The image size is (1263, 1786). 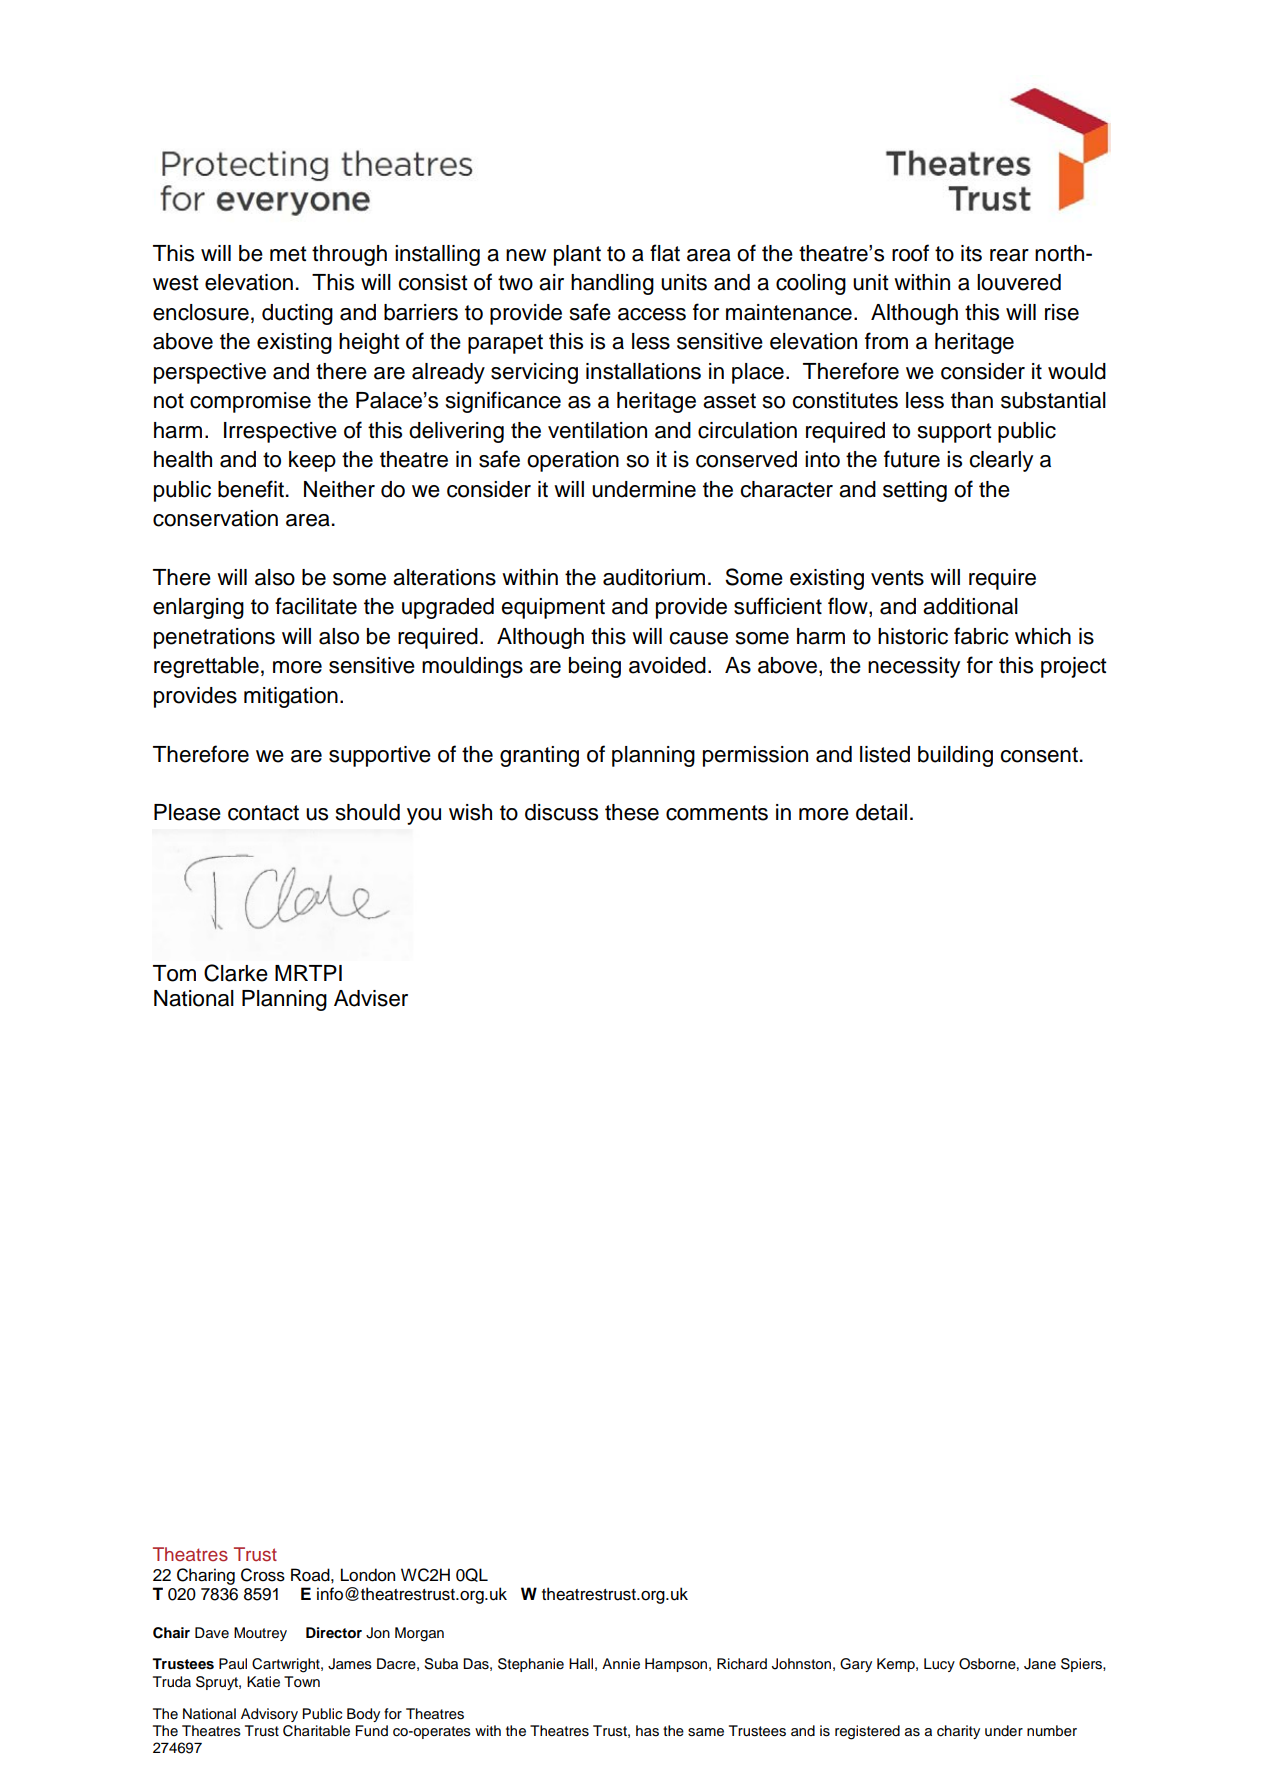 What do you see at coordinates (371, 998) in the screenshot?
I see `Adviser` at bounding box center [371, 998].
